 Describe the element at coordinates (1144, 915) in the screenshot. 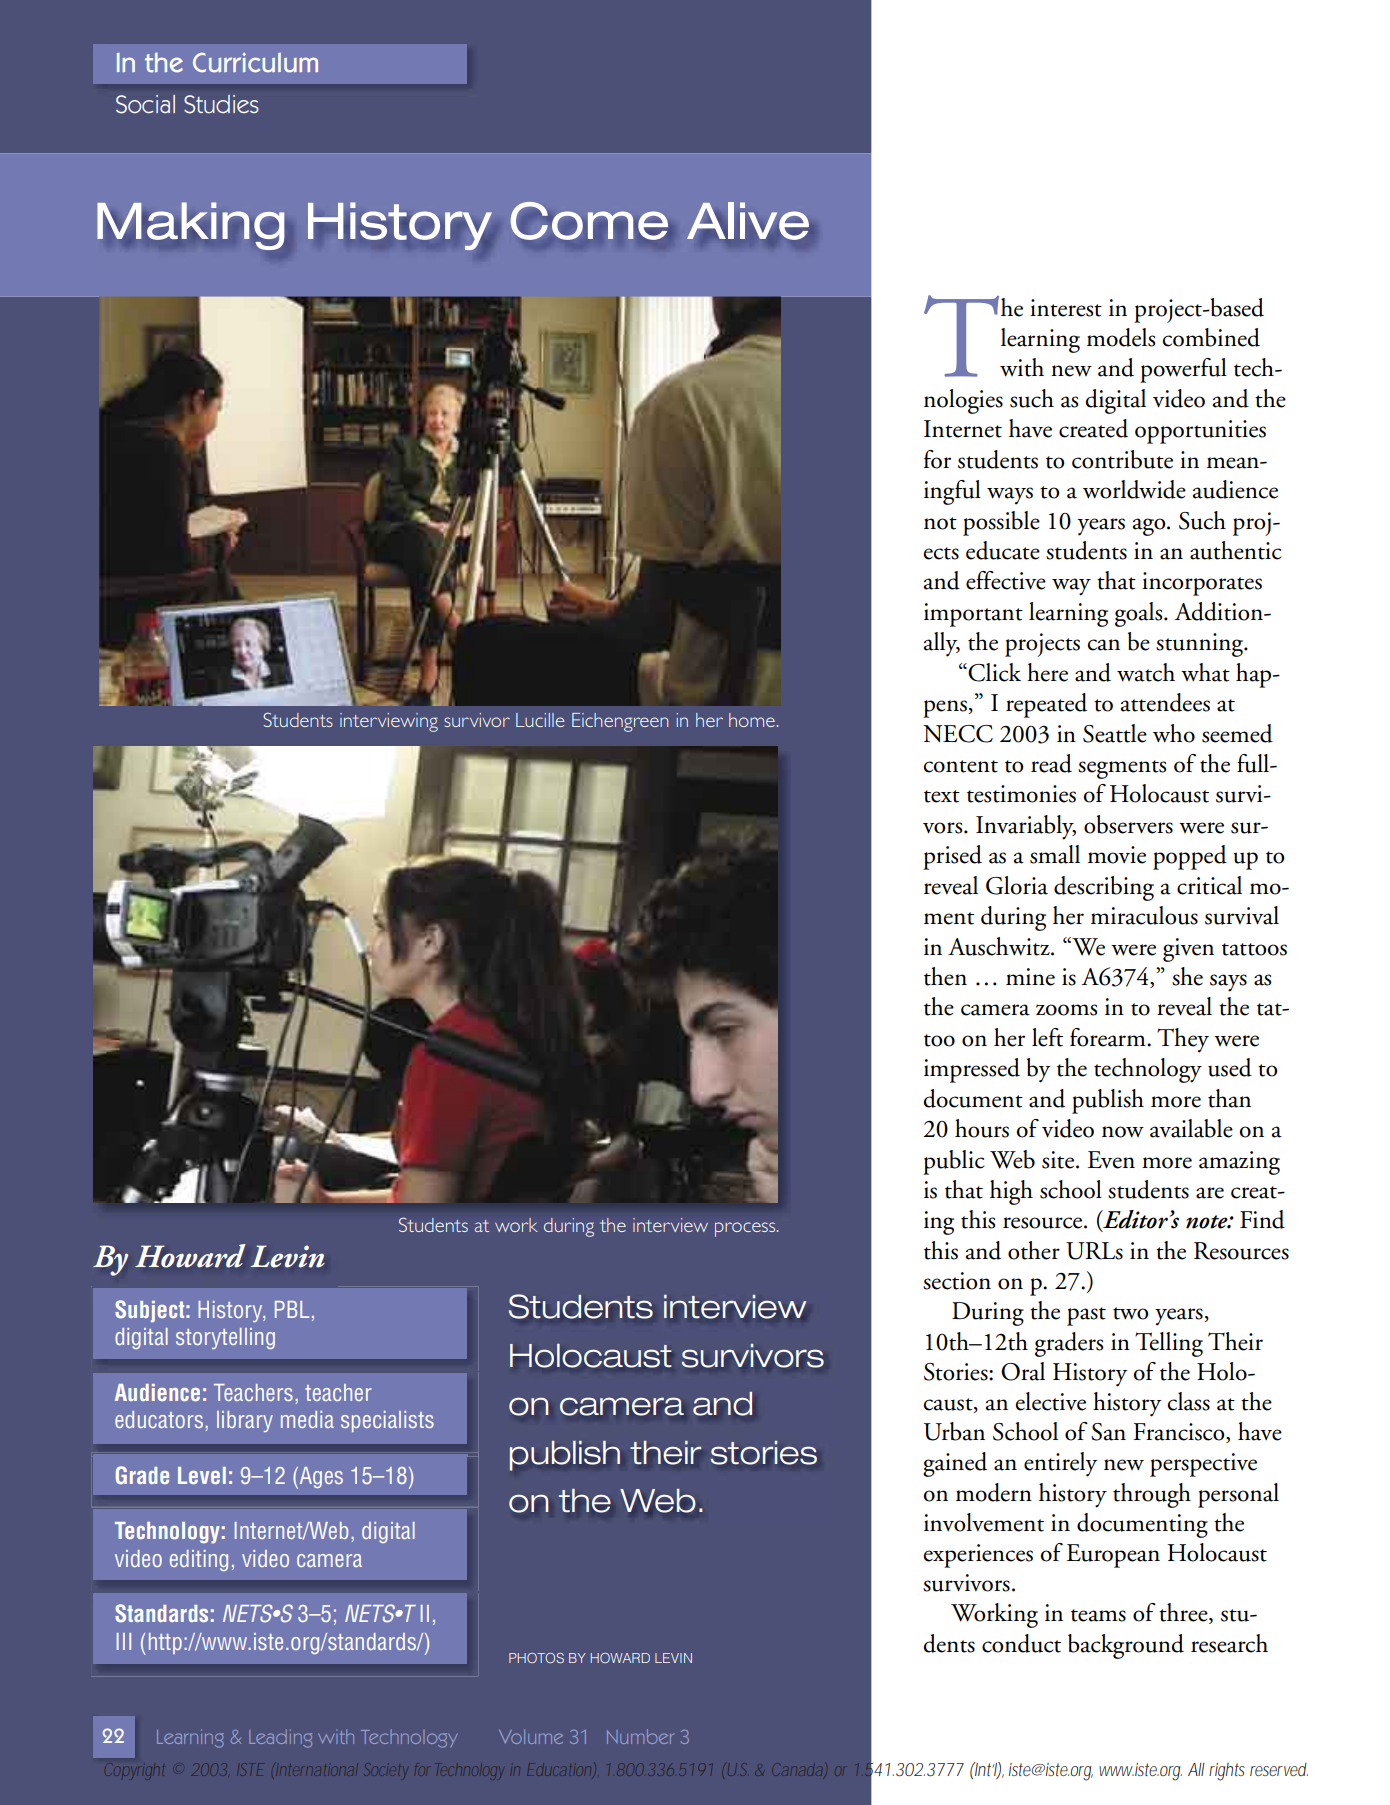

I see `miraculous` at that location.
